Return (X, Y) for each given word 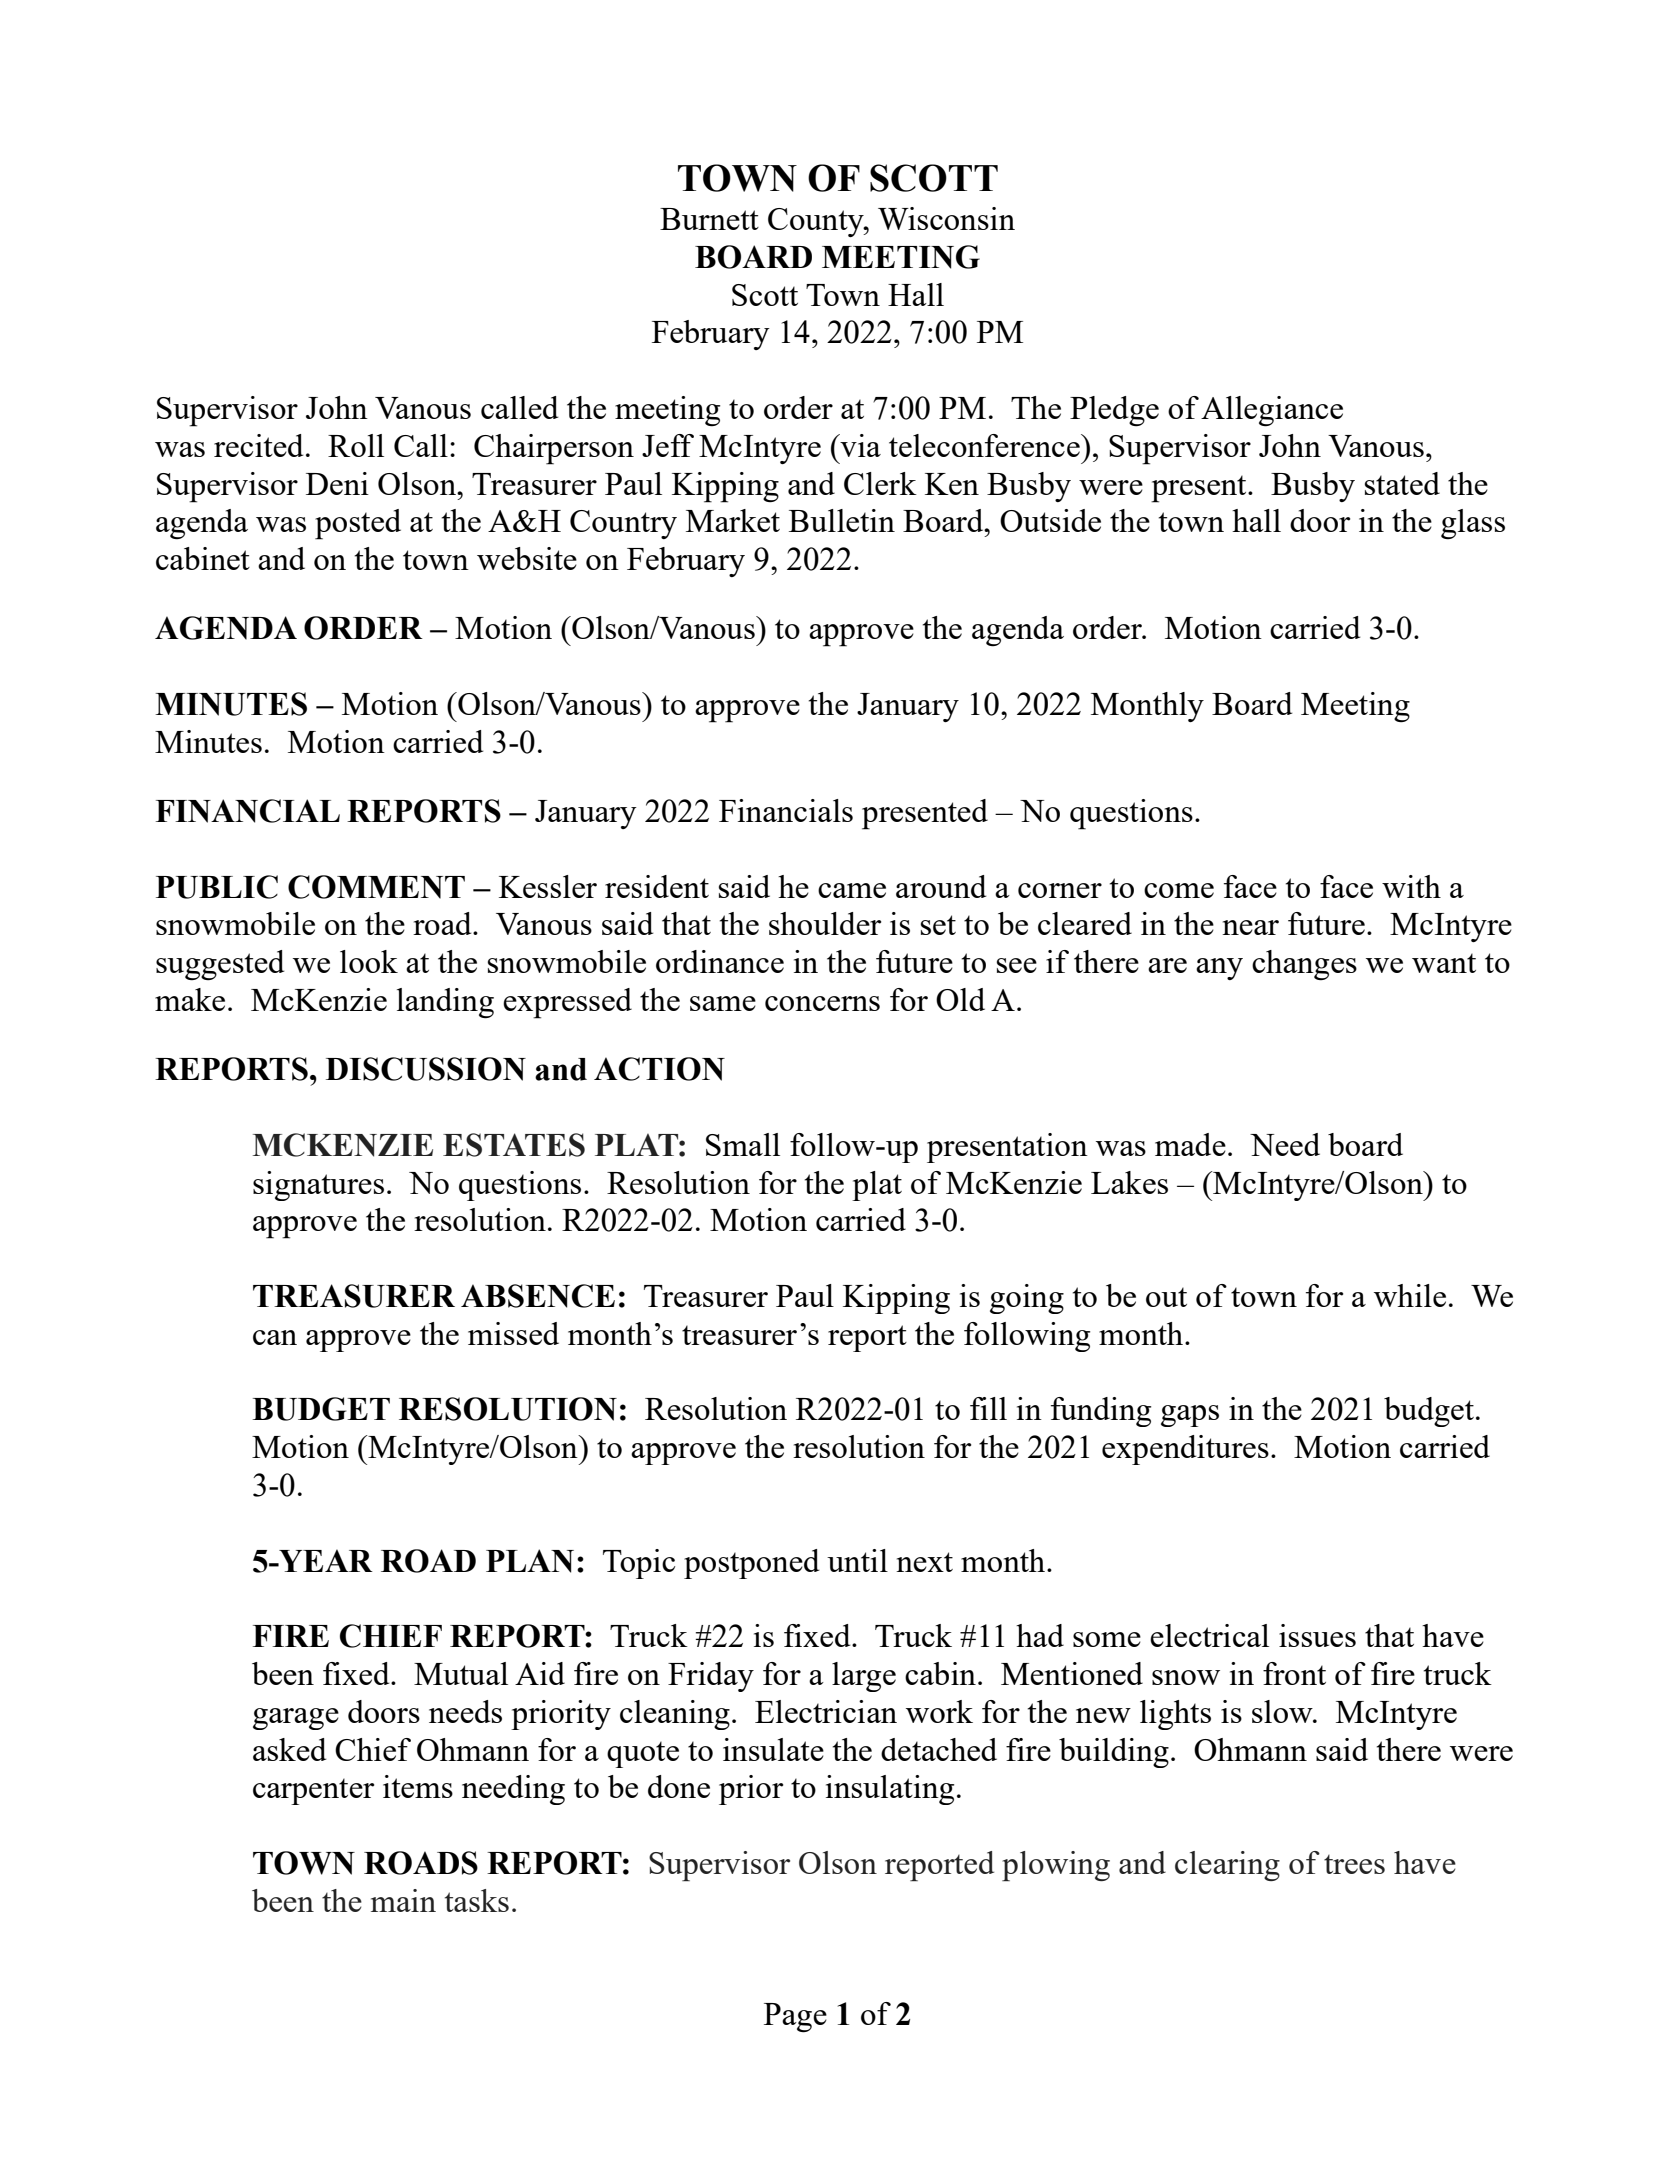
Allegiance (1272, 411)
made (1190, 1144)
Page (795, 2018)
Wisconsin (946, 218)
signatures (318, 1186)
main (403, 1900)
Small (743, 1144)
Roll (356, 445)
